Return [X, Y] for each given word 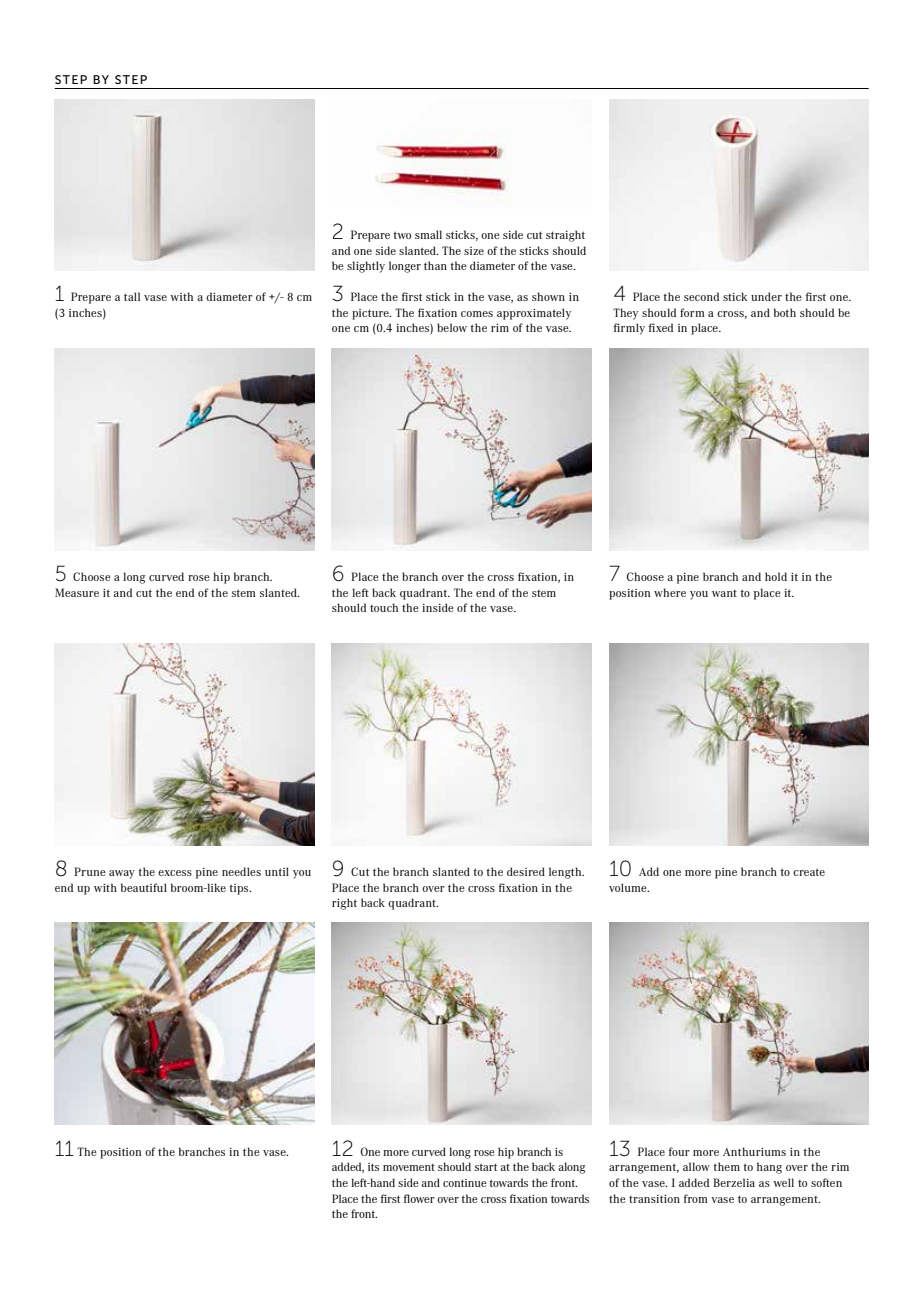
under [766, 296]
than [435, 265]
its [373, 1167]
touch [384, 607]
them [727, 1166]
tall [132, 296]
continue [465, 1183]
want [724, 593]
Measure [77, 592]
